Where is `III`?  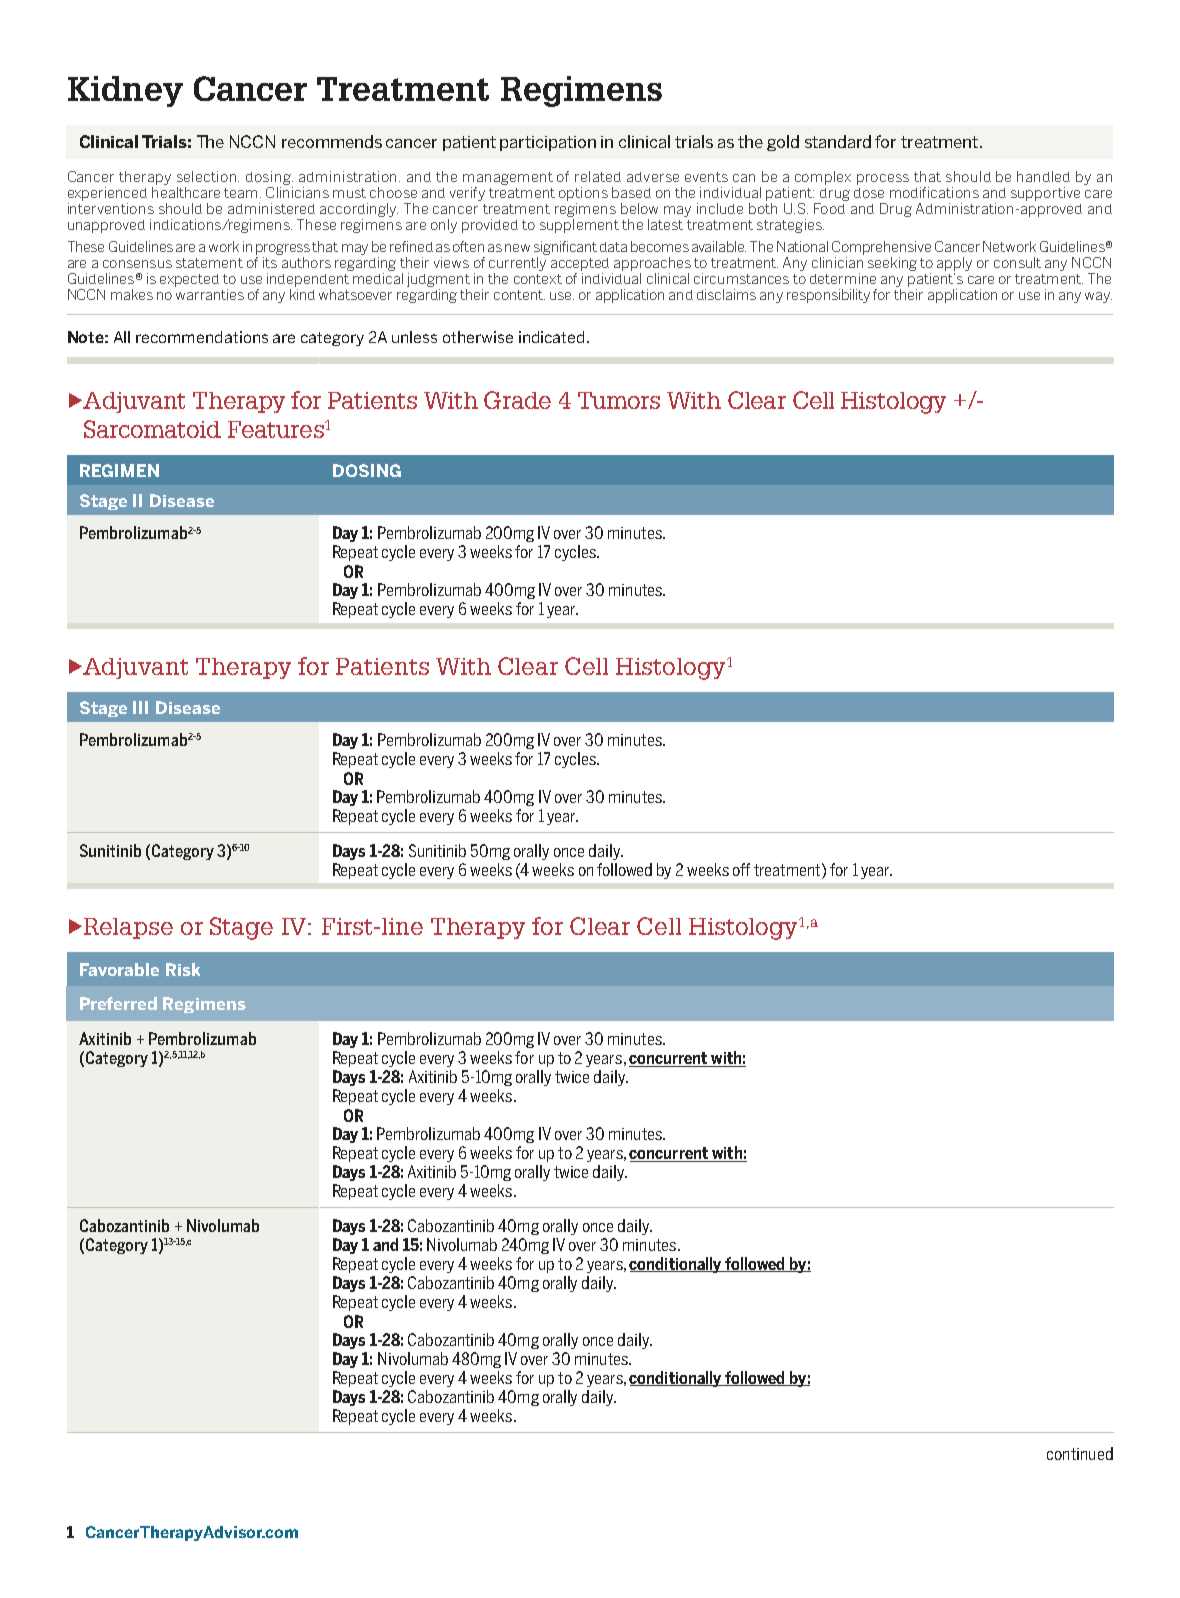 III is located at coordinates (140, 707).
